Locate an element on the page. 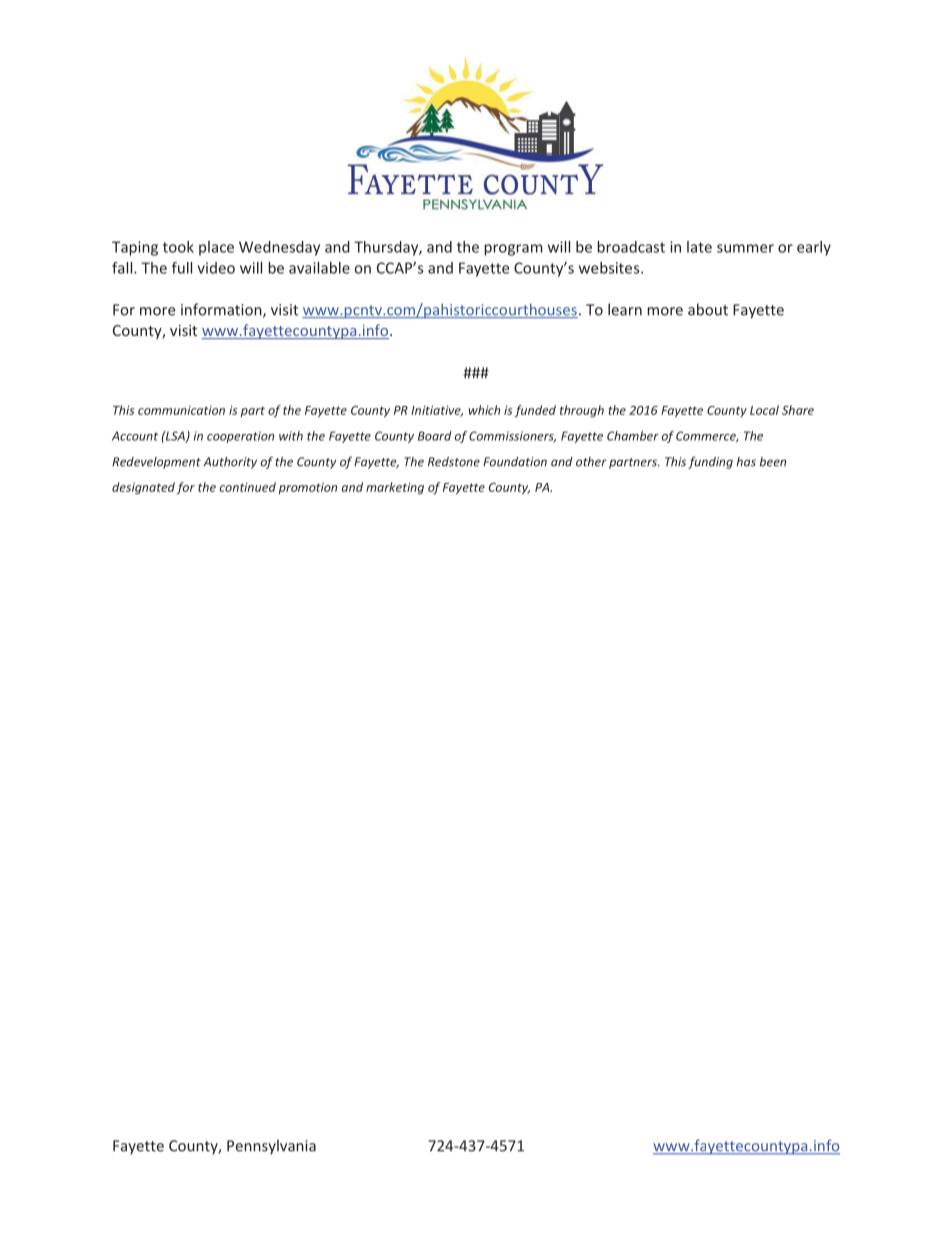 Image resolution: width=952 pixels, height=1233 pixels. Pennsylvania is located at coordinates (271, 1147).
